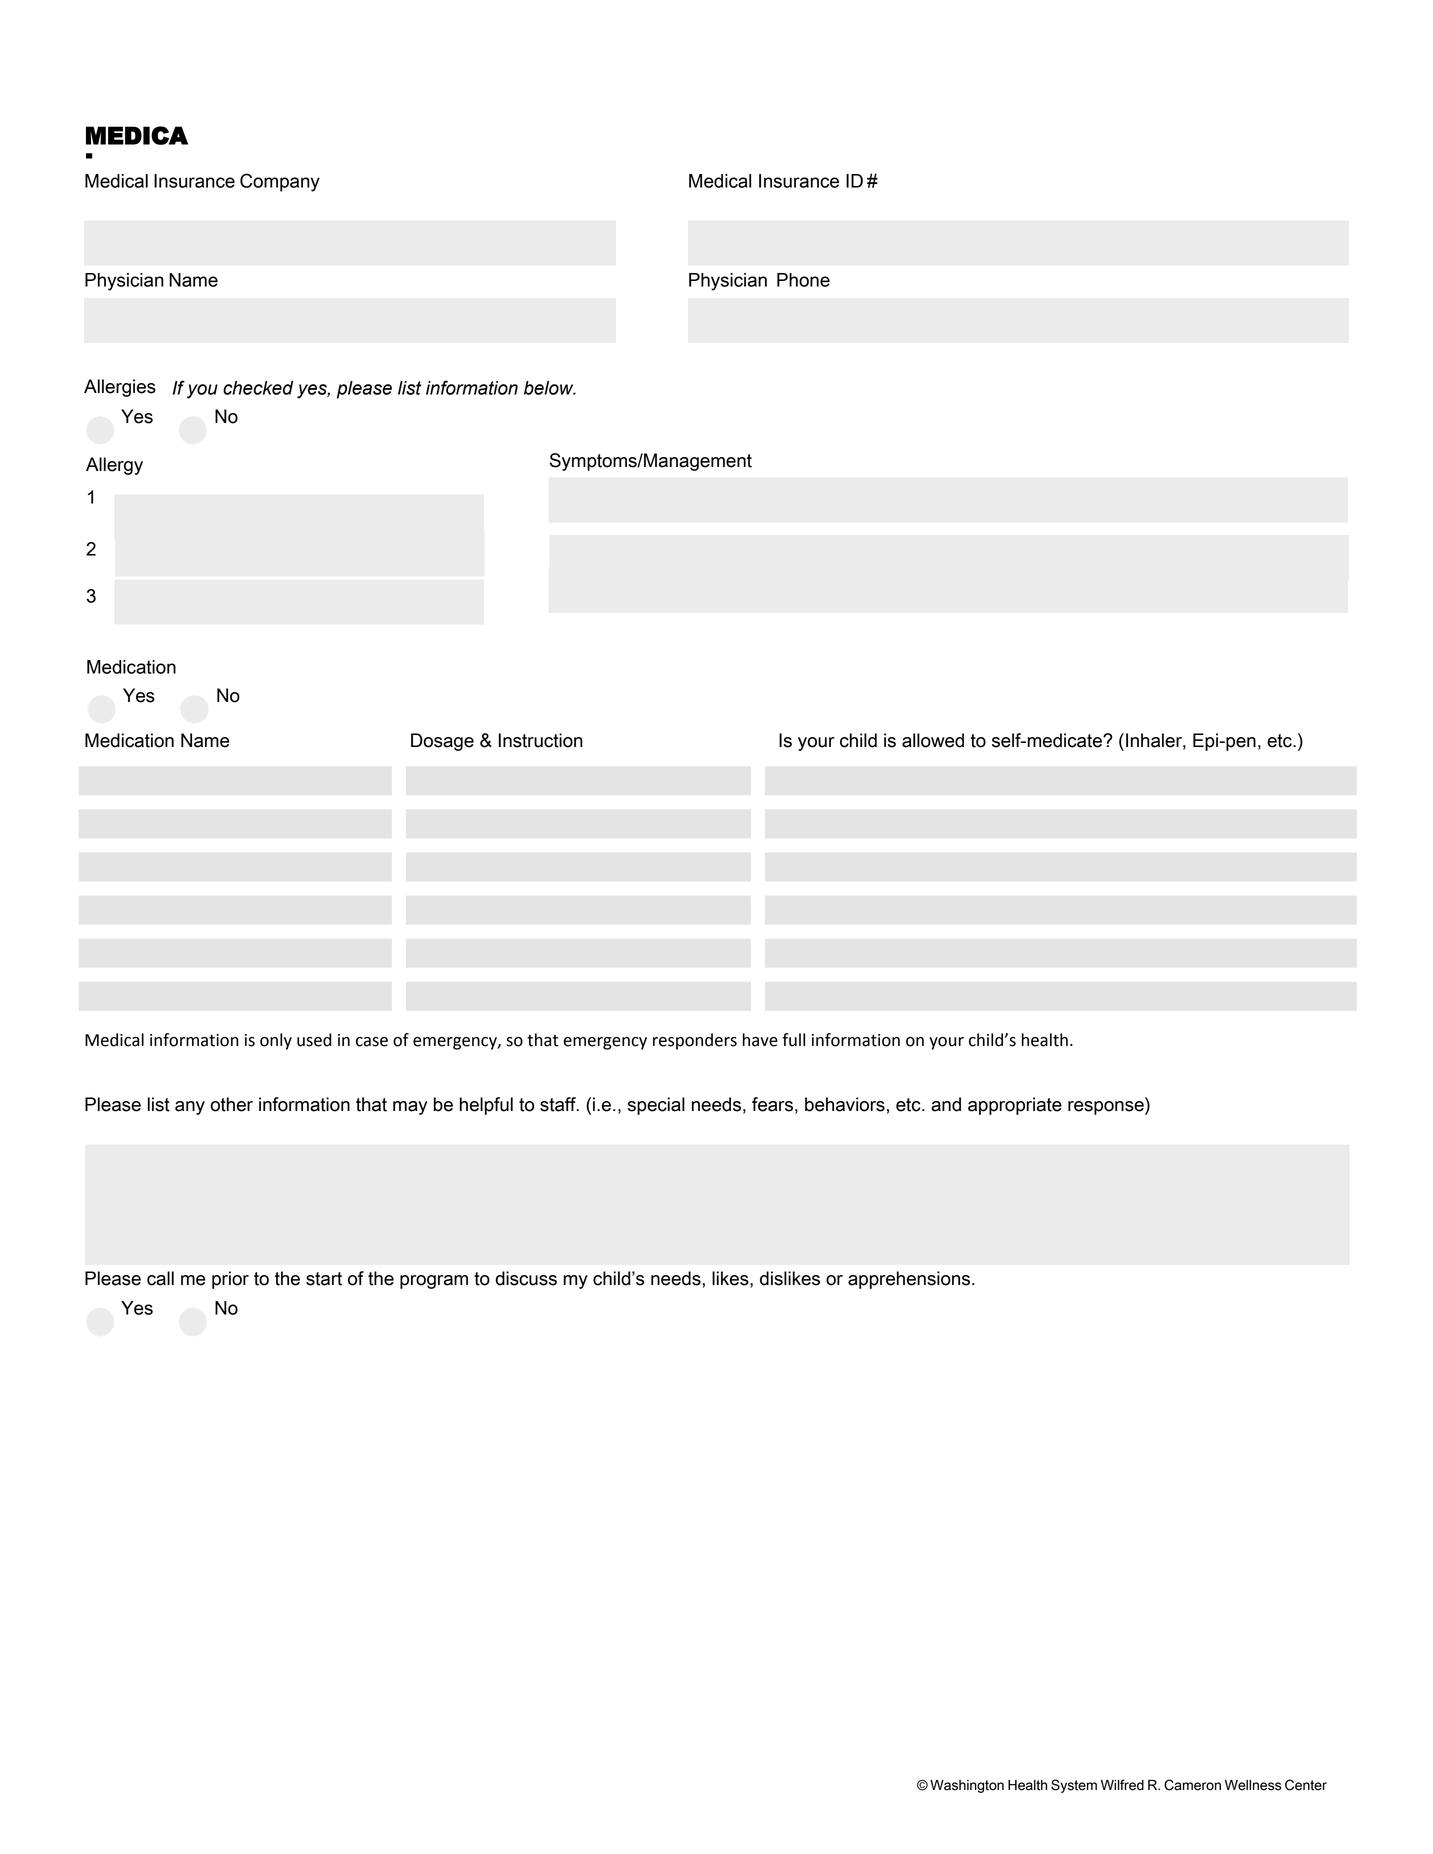  Describe the element at coordinates (526, 1278) in the document. I see `discuss` at that location.
